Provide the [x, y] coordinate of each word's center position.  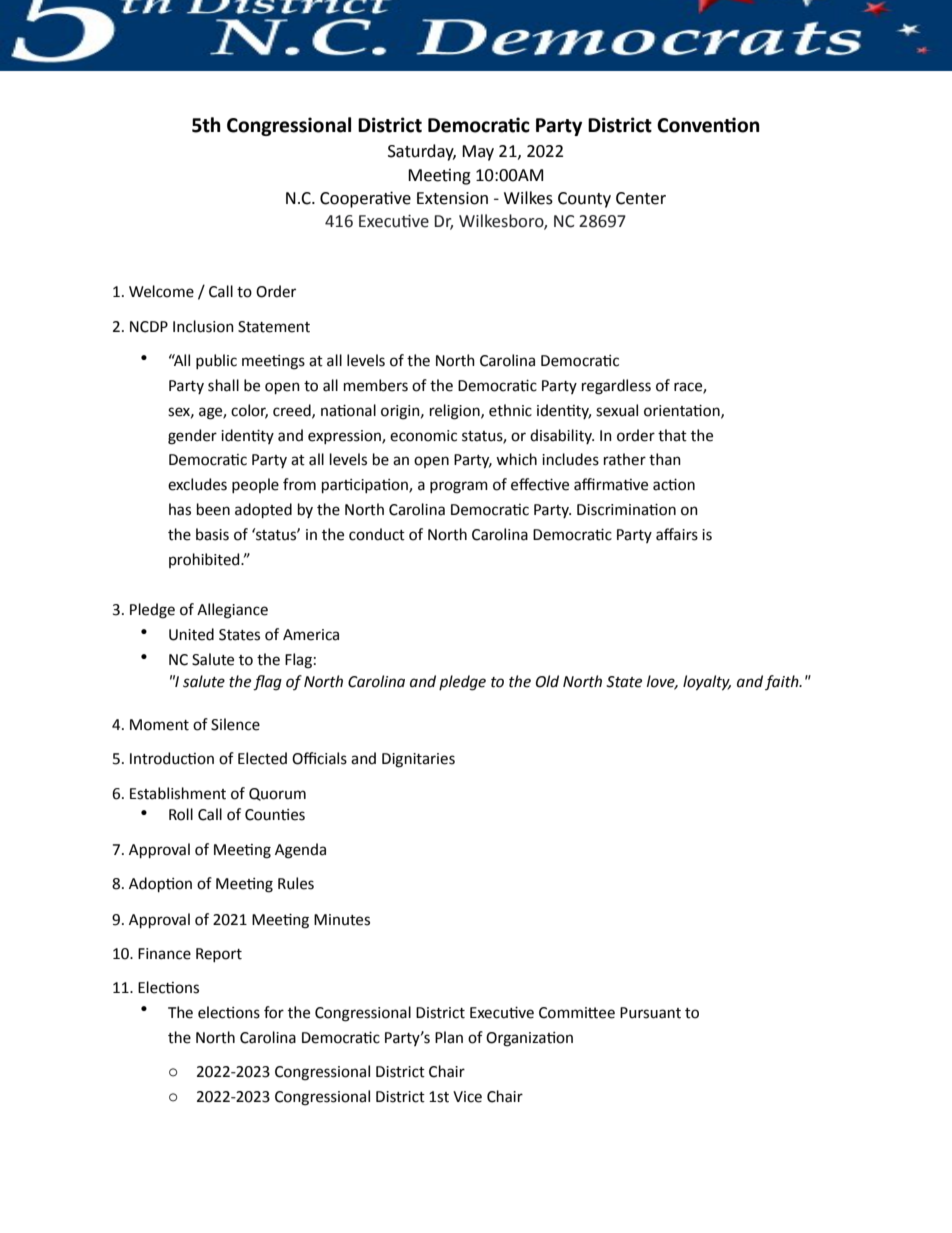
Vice [467, 1097]
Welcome [161, 291]
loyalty [707, 683]
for [274, 1012]
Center [641, 198]
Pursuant [650, 1013]
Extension [452, 198]
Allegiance [232, 611]
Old [547, 681]
